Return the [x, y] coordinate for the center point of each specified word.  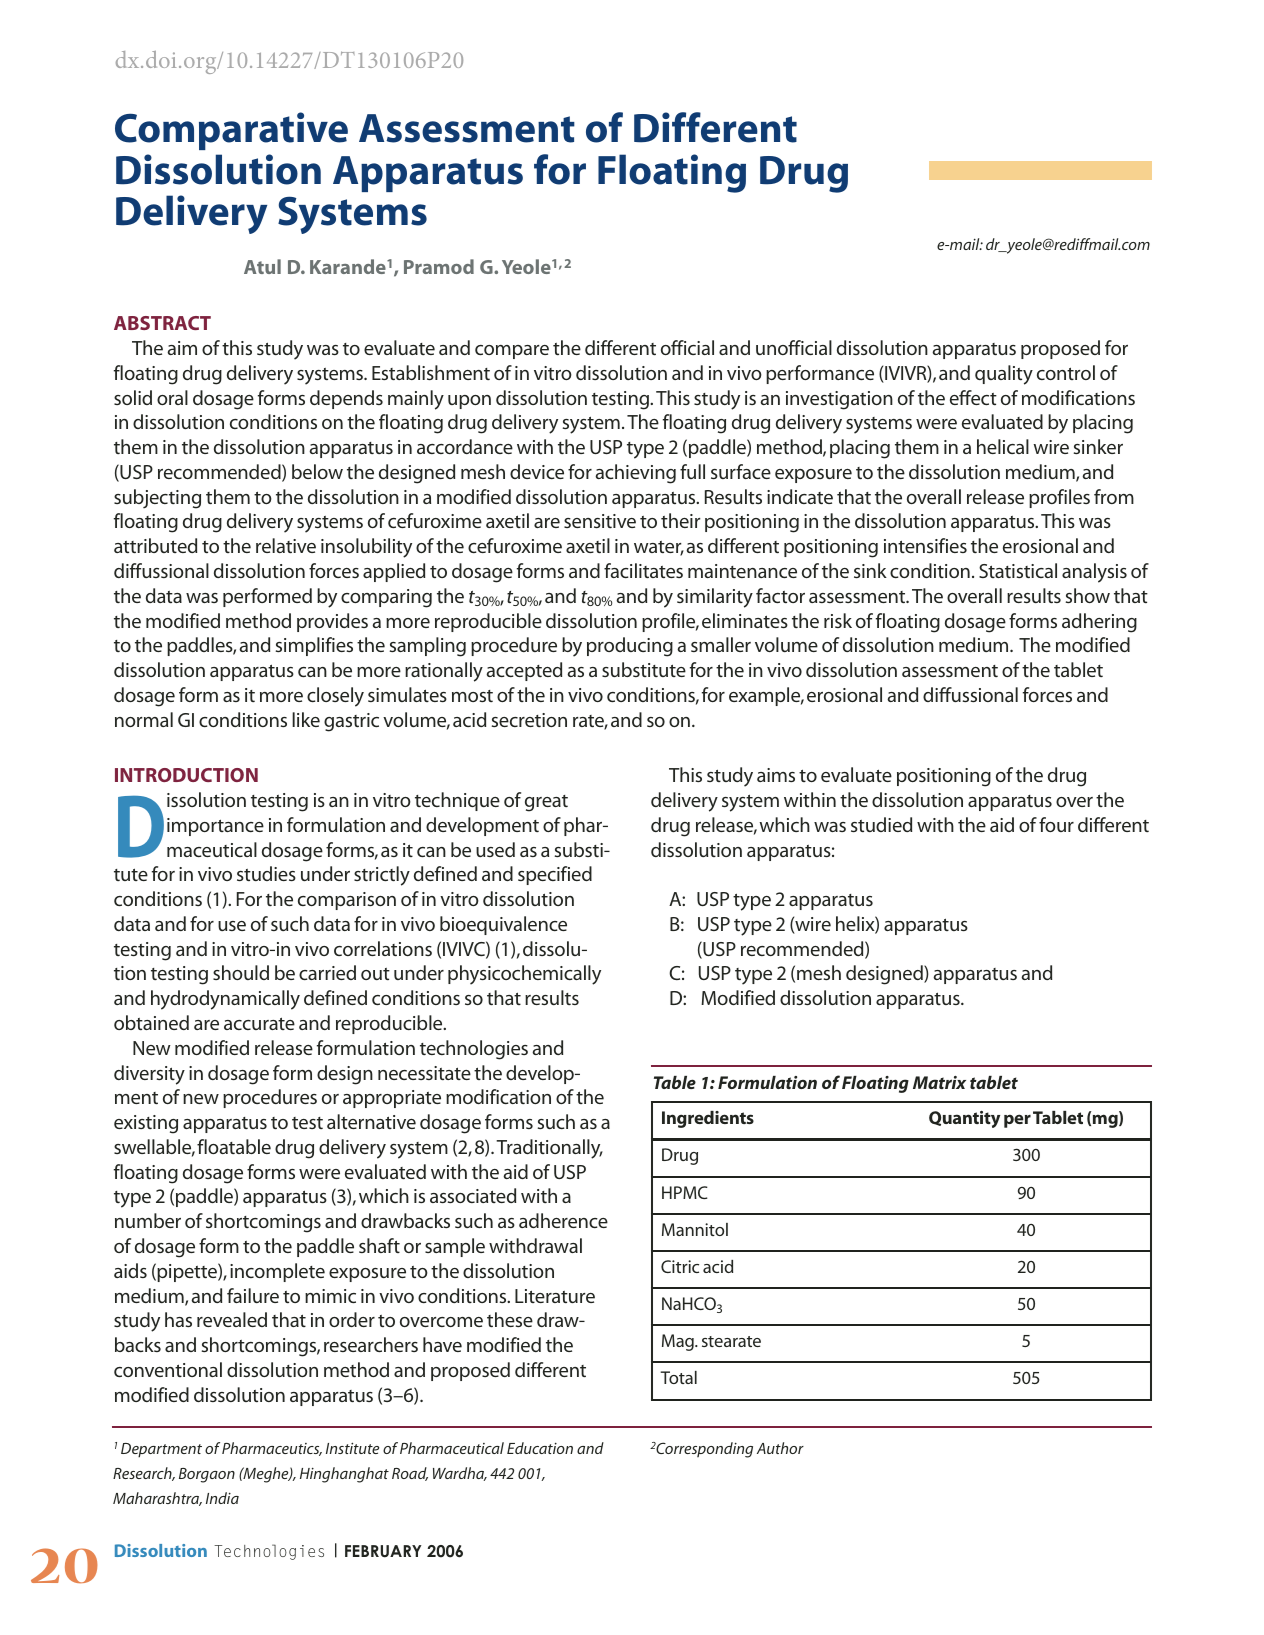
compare [512, 352]
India [222, 1498]
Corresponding [704, 1450]
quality [1004, 375]
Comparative [231, 131]
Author [780, 1448]
